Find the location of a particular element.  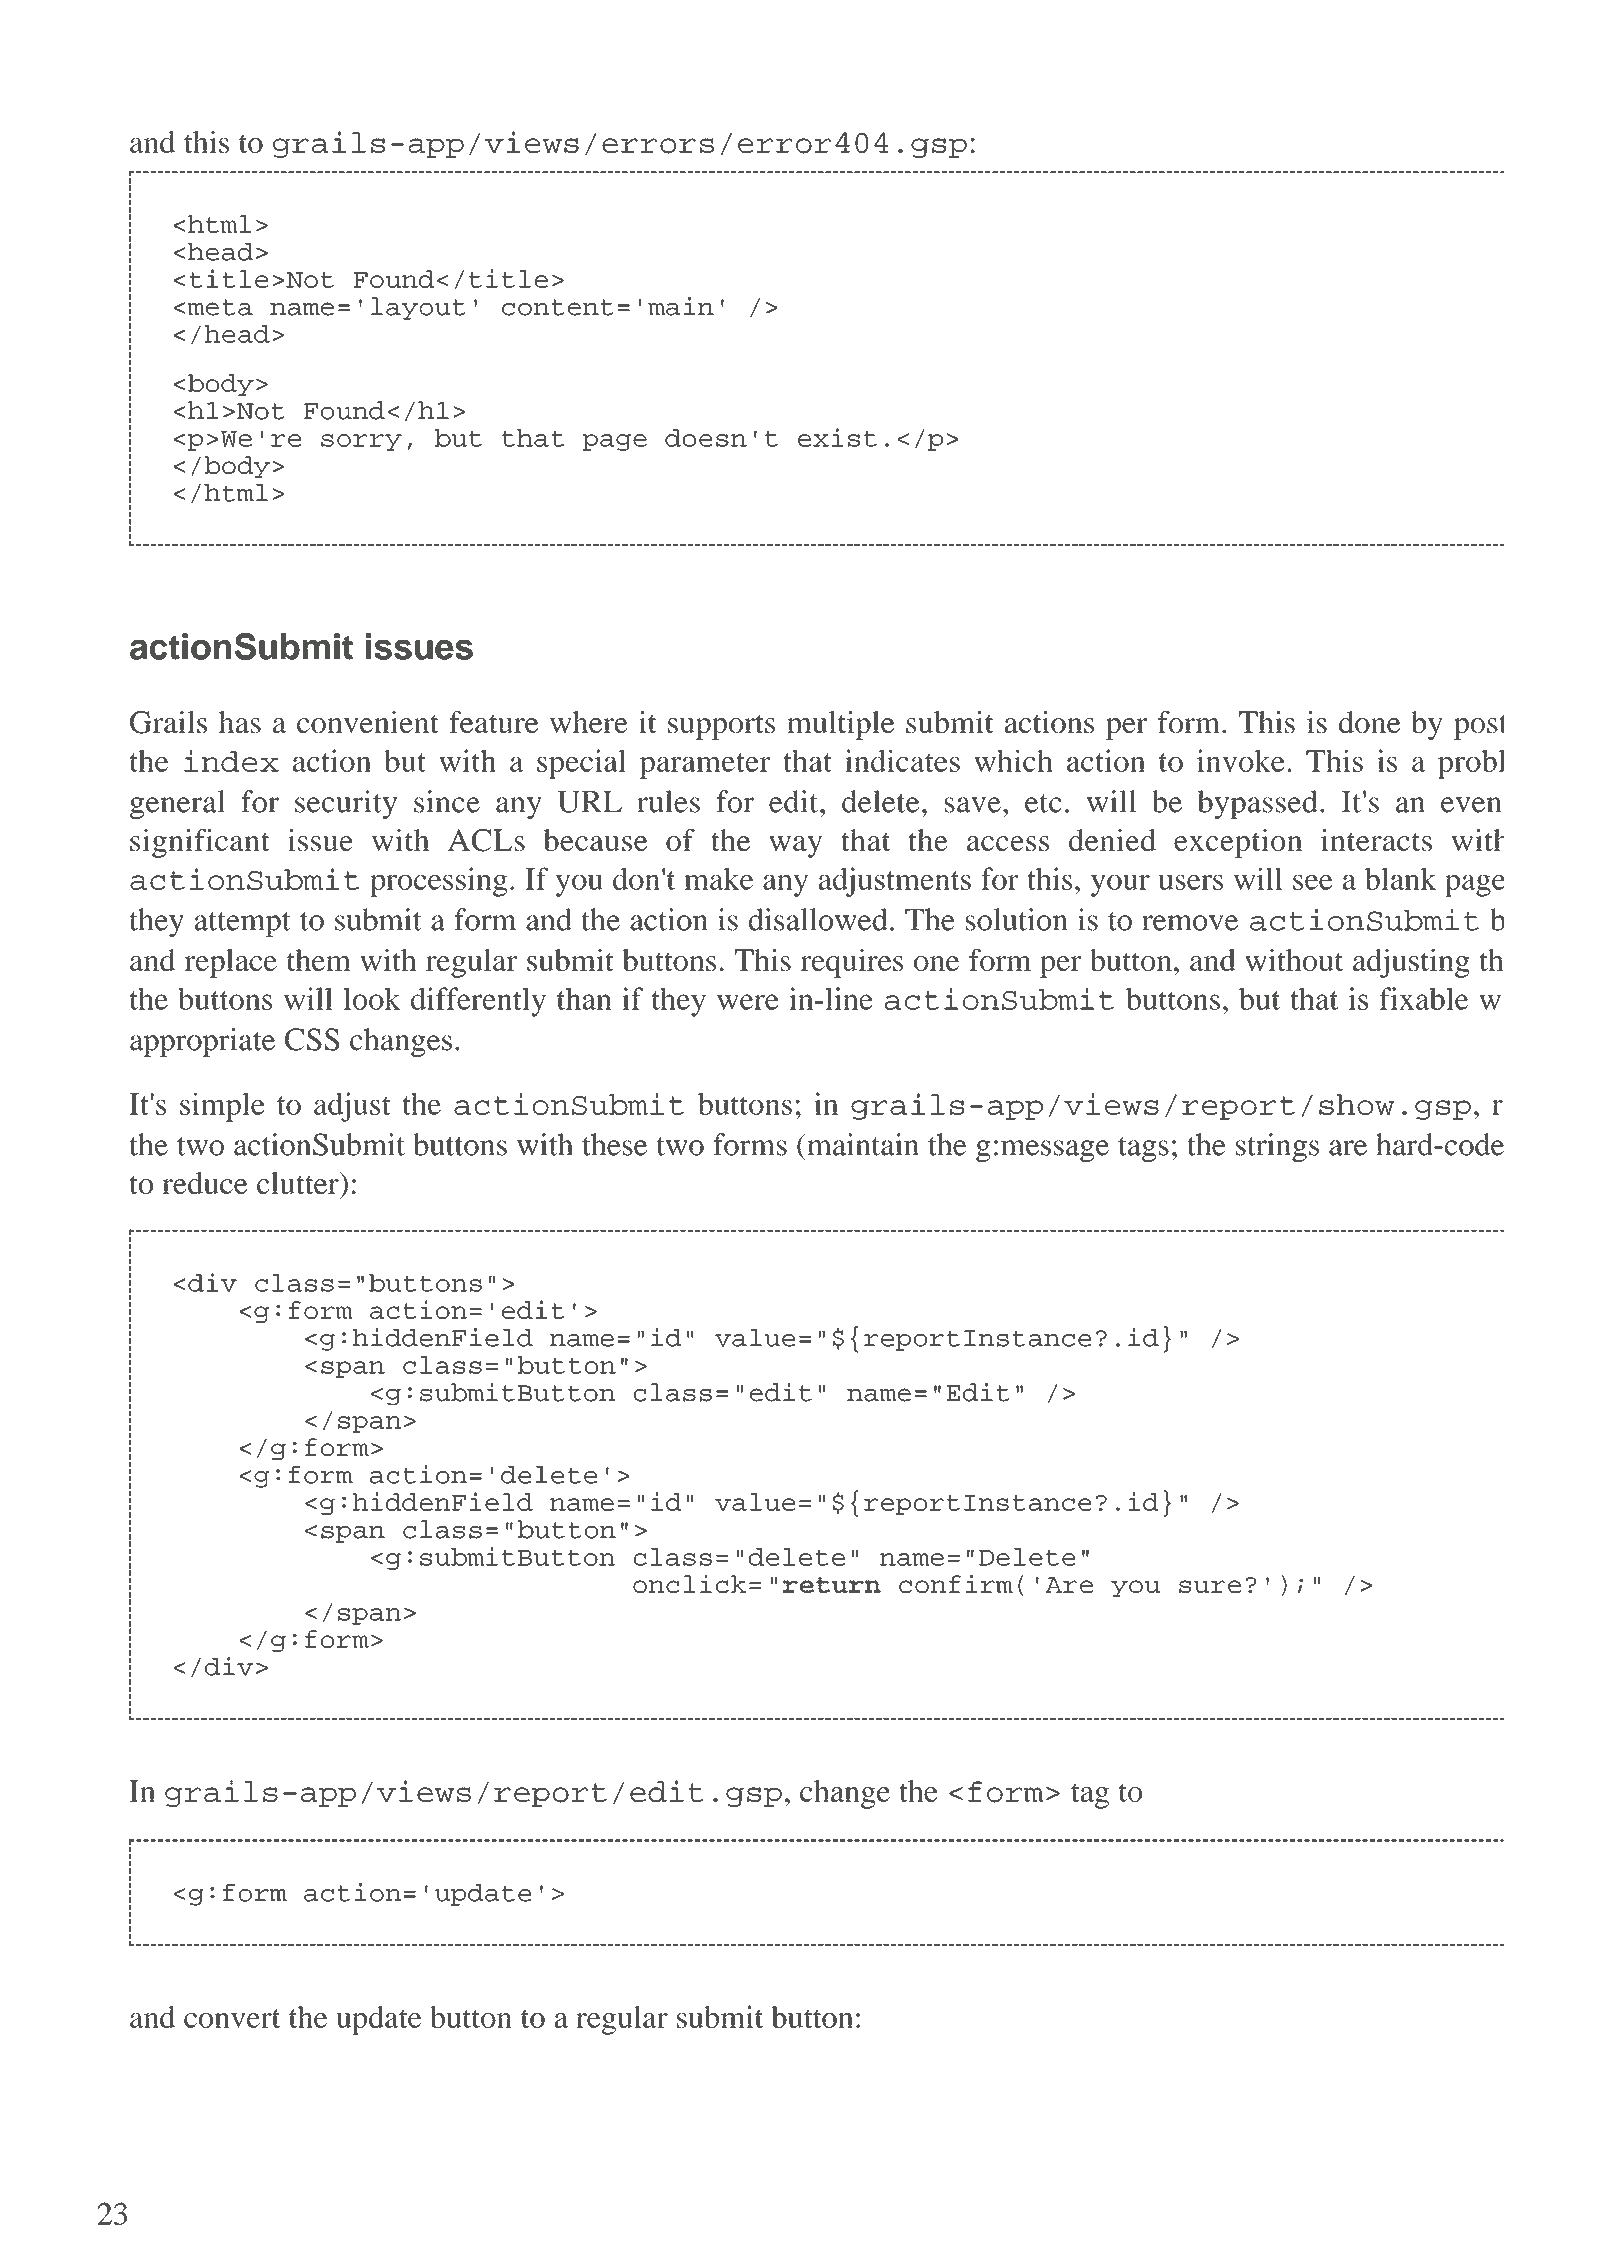

sorry is located at coordinates (361, 442).
